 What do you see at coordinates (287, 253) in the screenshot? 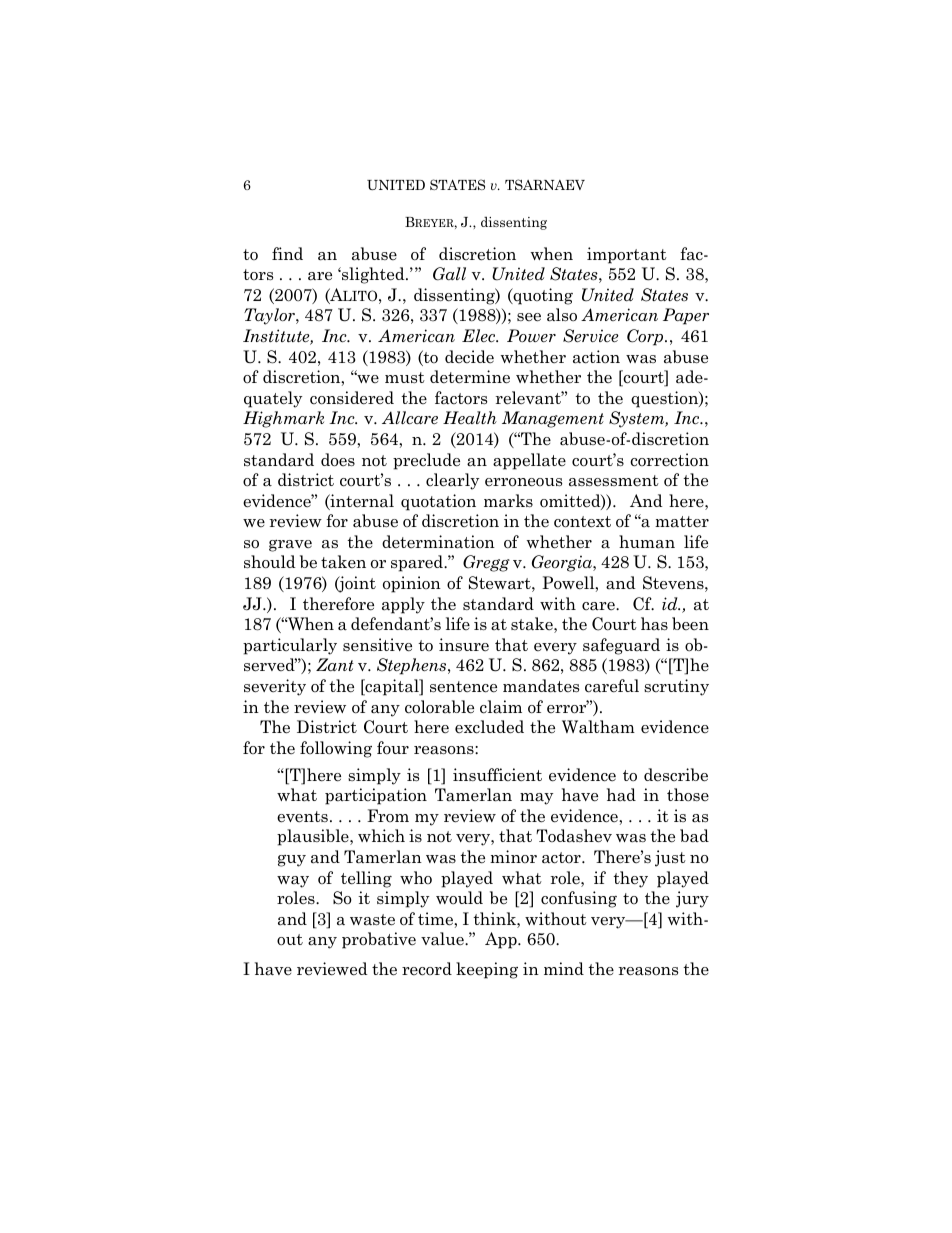
I see `find` at bounding box center [287, 253].
